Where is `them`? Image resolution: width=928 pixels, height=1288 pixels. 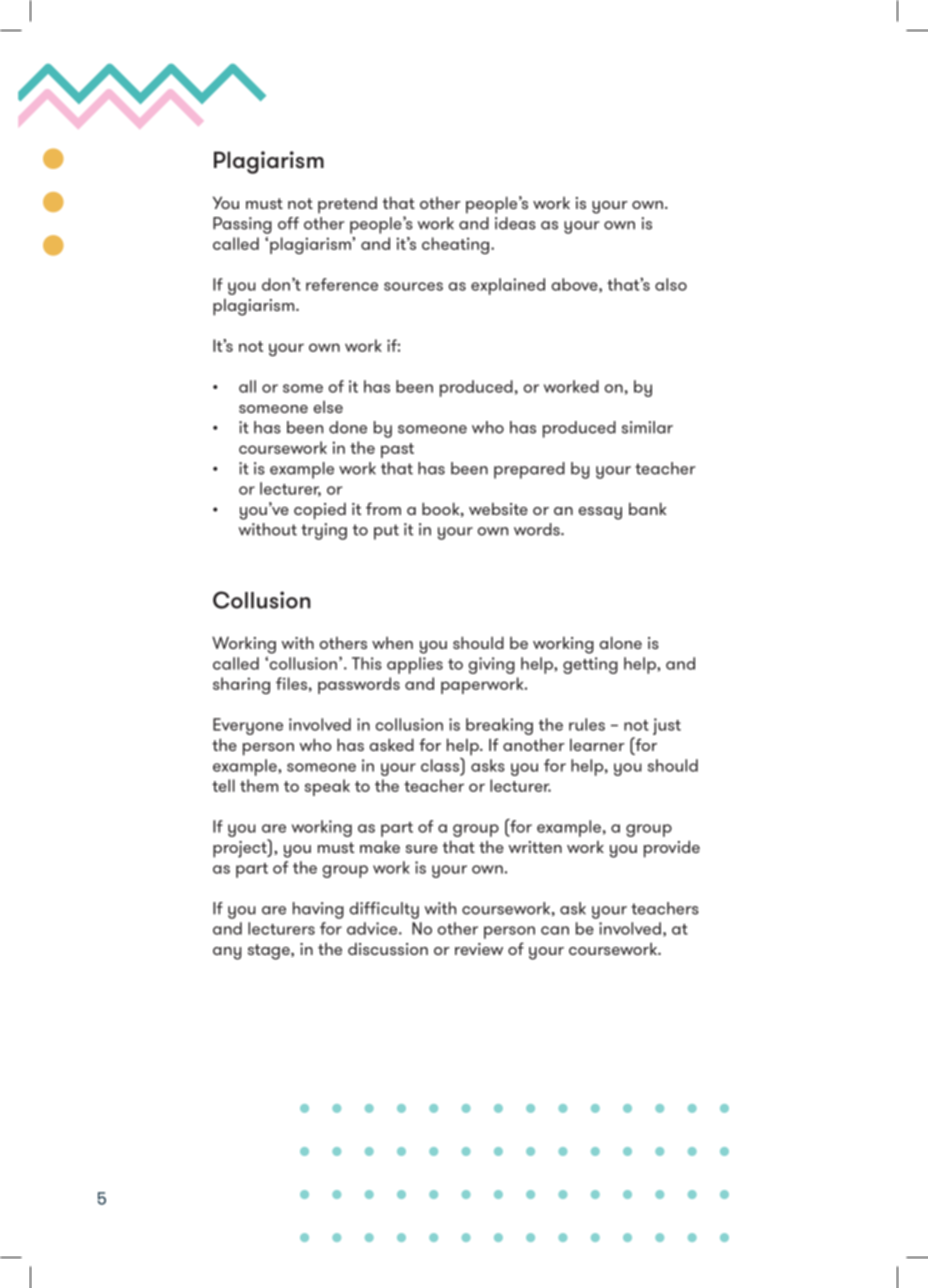
them is located at coordinates (259, 785).
